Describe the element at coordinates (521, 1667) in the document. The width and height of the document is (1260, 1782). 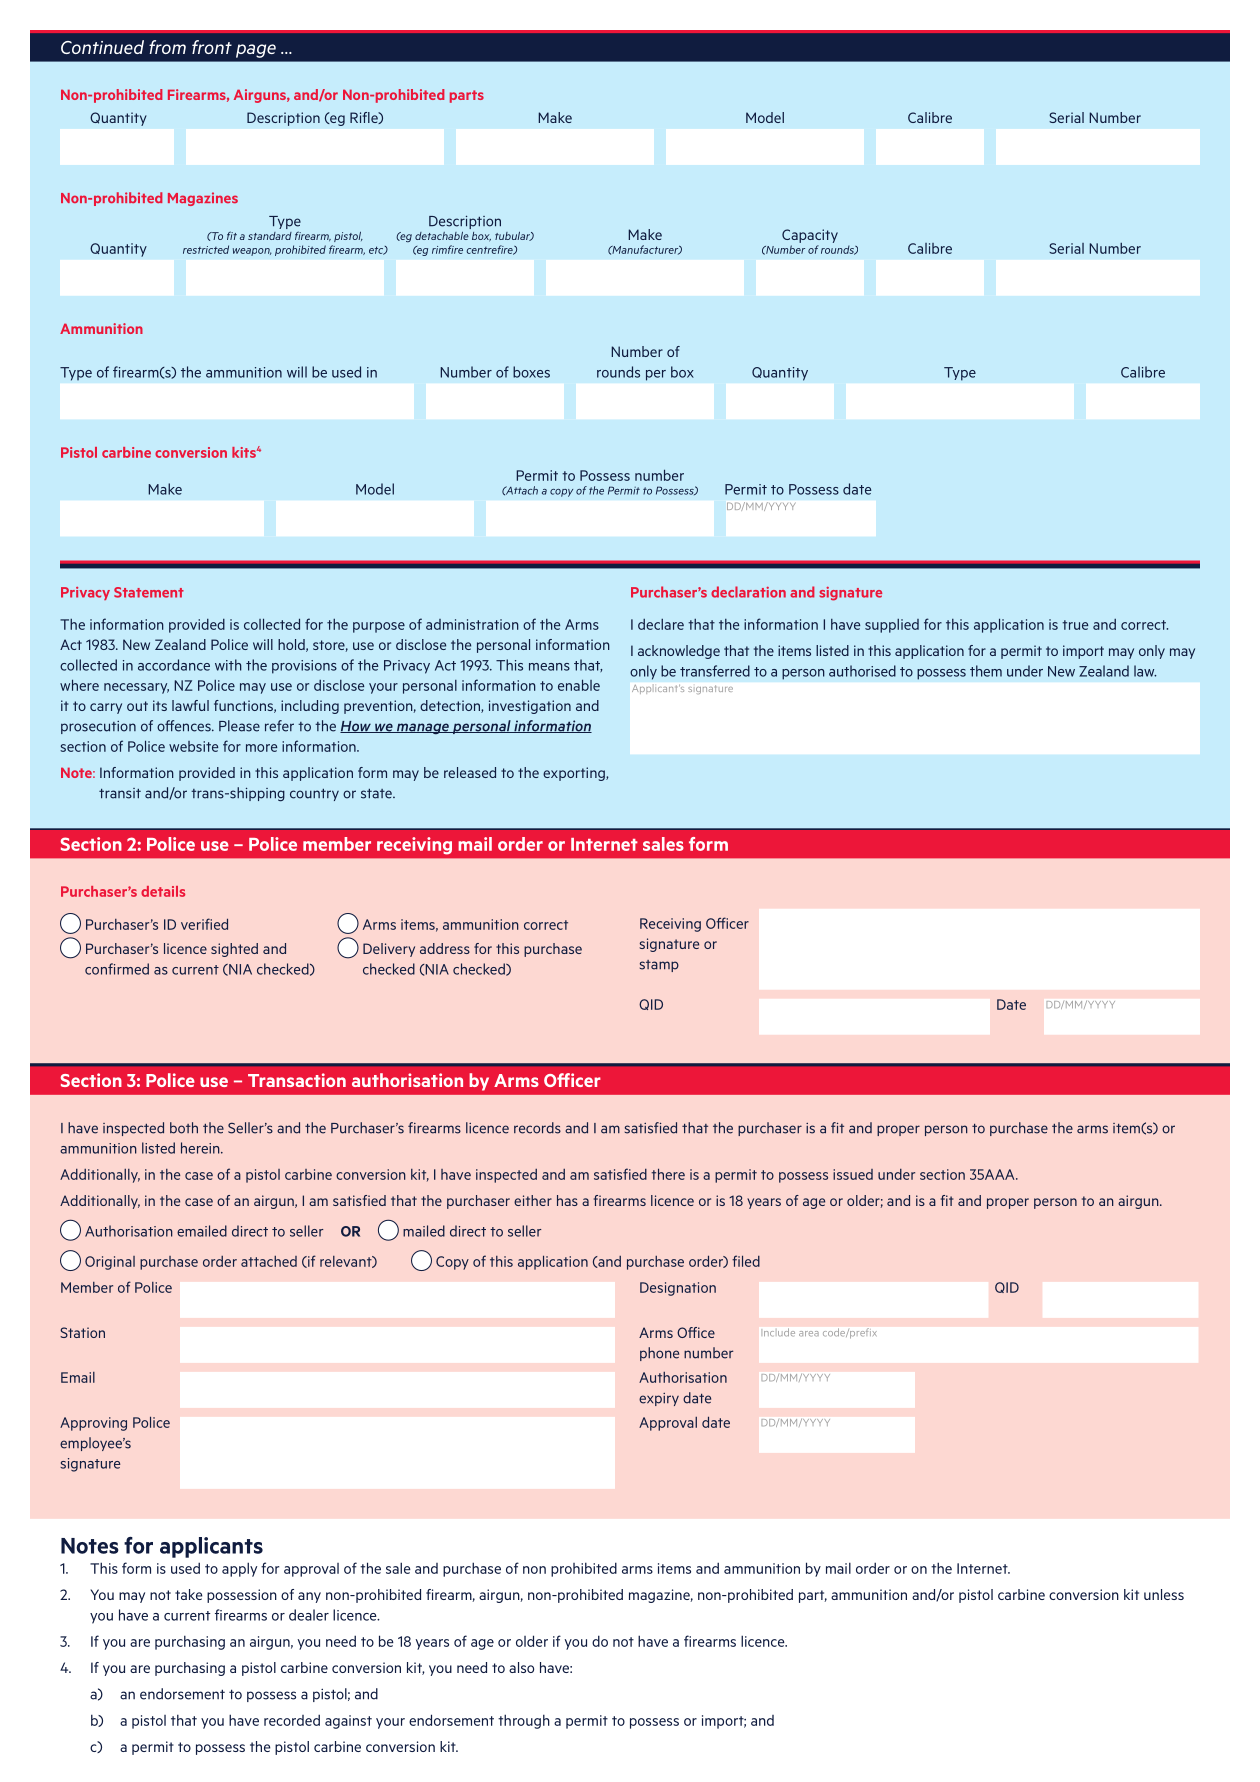
I see `also` at that location.
